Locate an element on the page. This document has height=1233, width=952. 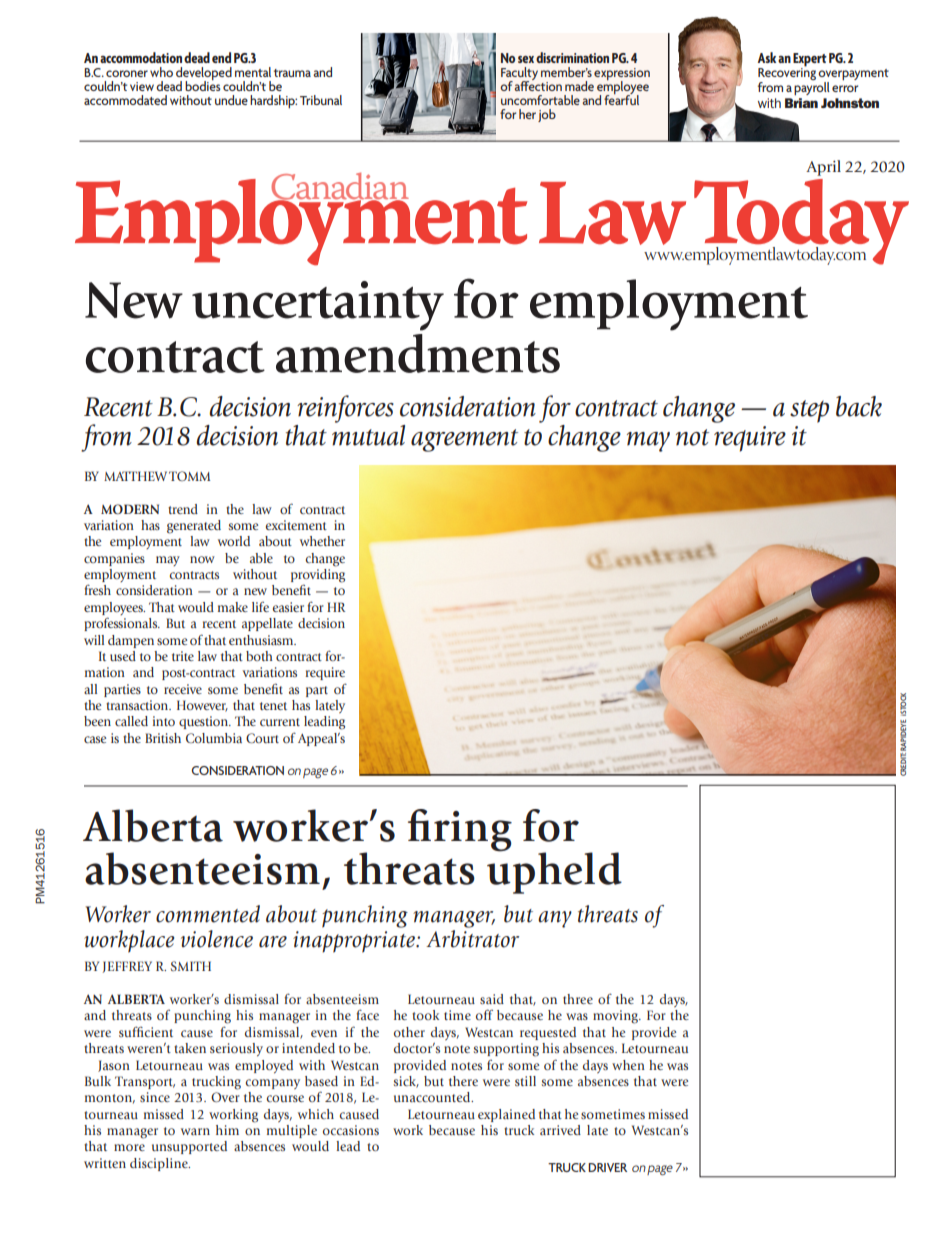
Brian is located at coordinates (801, 103).
